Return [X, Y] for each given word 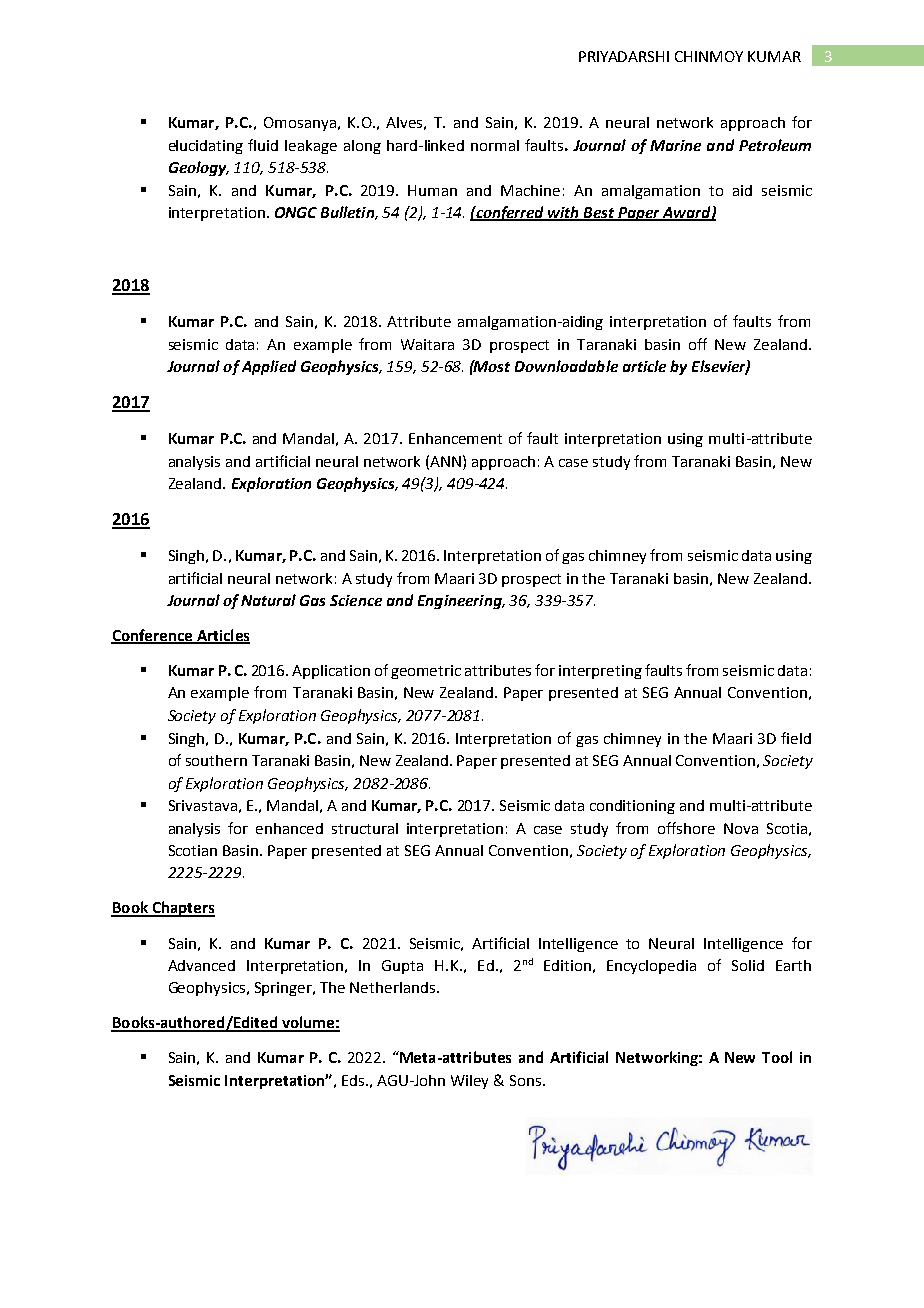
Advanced [201, 965]
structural [365, 828]
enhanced [289, 828]
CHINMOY [709, 56]
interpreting [600, 672]
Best [599, 214]
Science [356, 600]
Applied [269, 367]
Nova [741, 828]
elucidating [206, 147]
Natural [268, 600]
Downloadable [566, 366]
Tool [777, 1057]
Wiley [469, 1082]
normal [495, 145]
